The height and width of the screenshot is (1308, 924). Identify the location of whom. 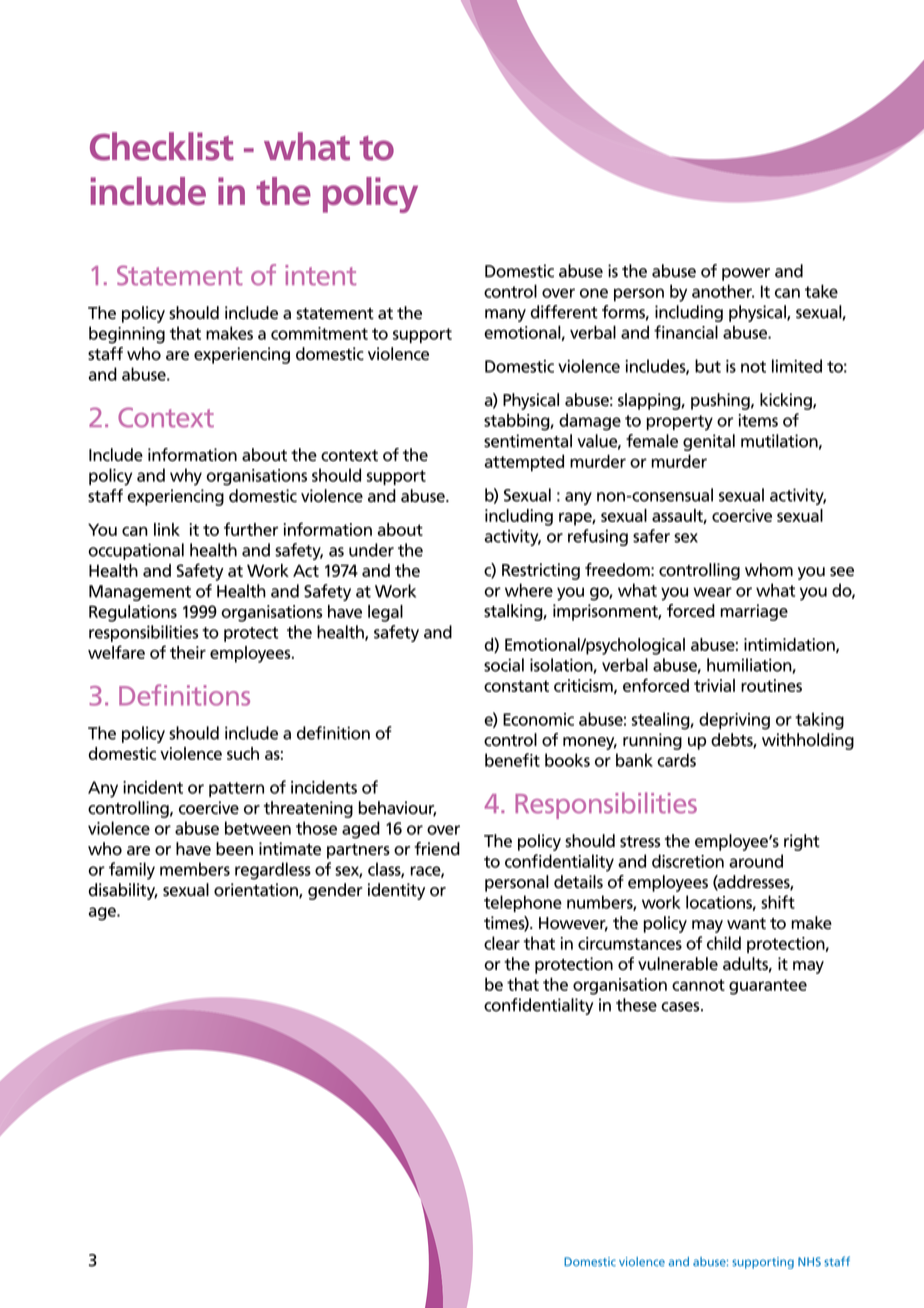
(769, 570).
